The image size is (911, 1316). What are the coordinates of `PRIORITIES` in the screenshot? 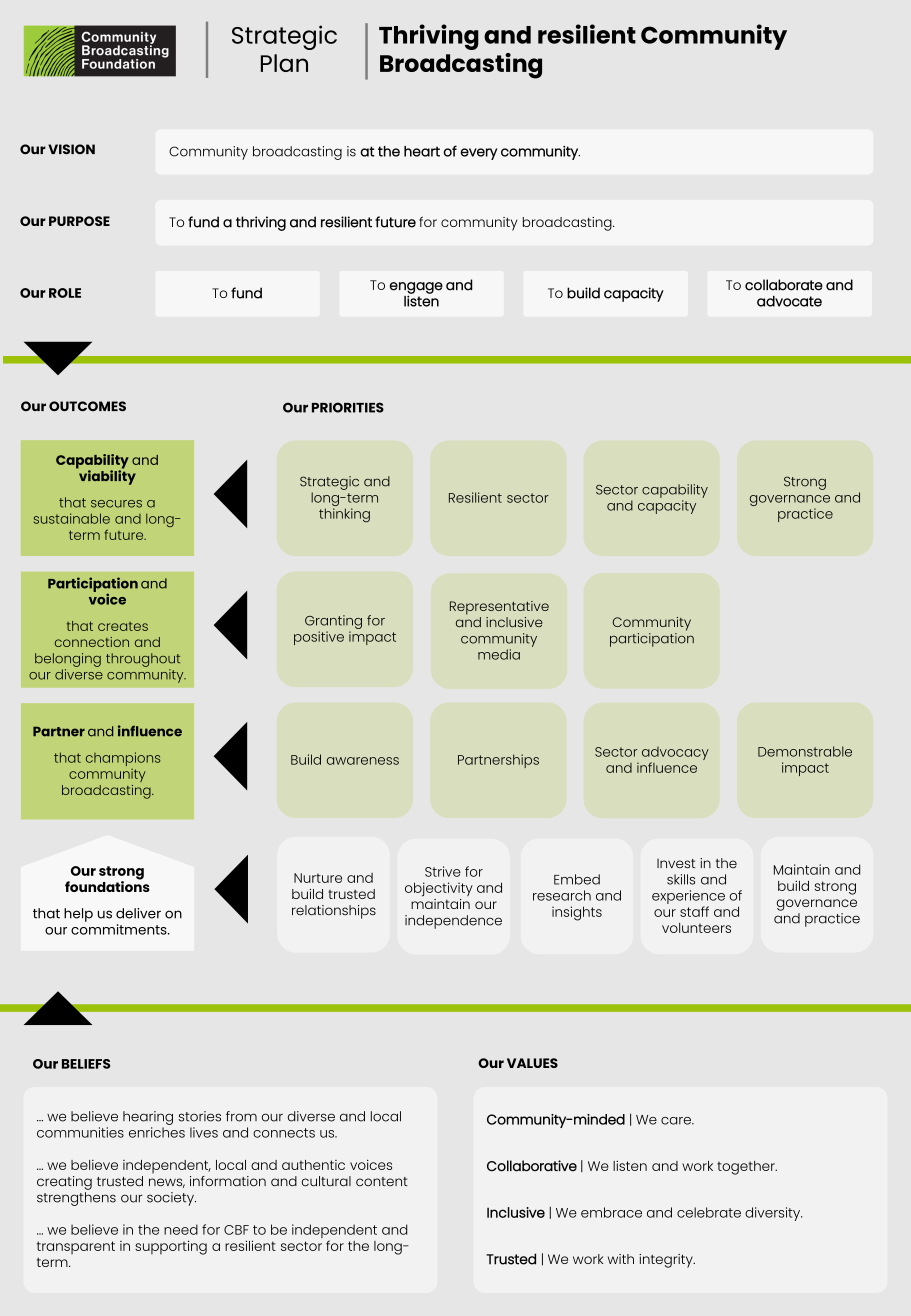 It's located at (348, 407).
